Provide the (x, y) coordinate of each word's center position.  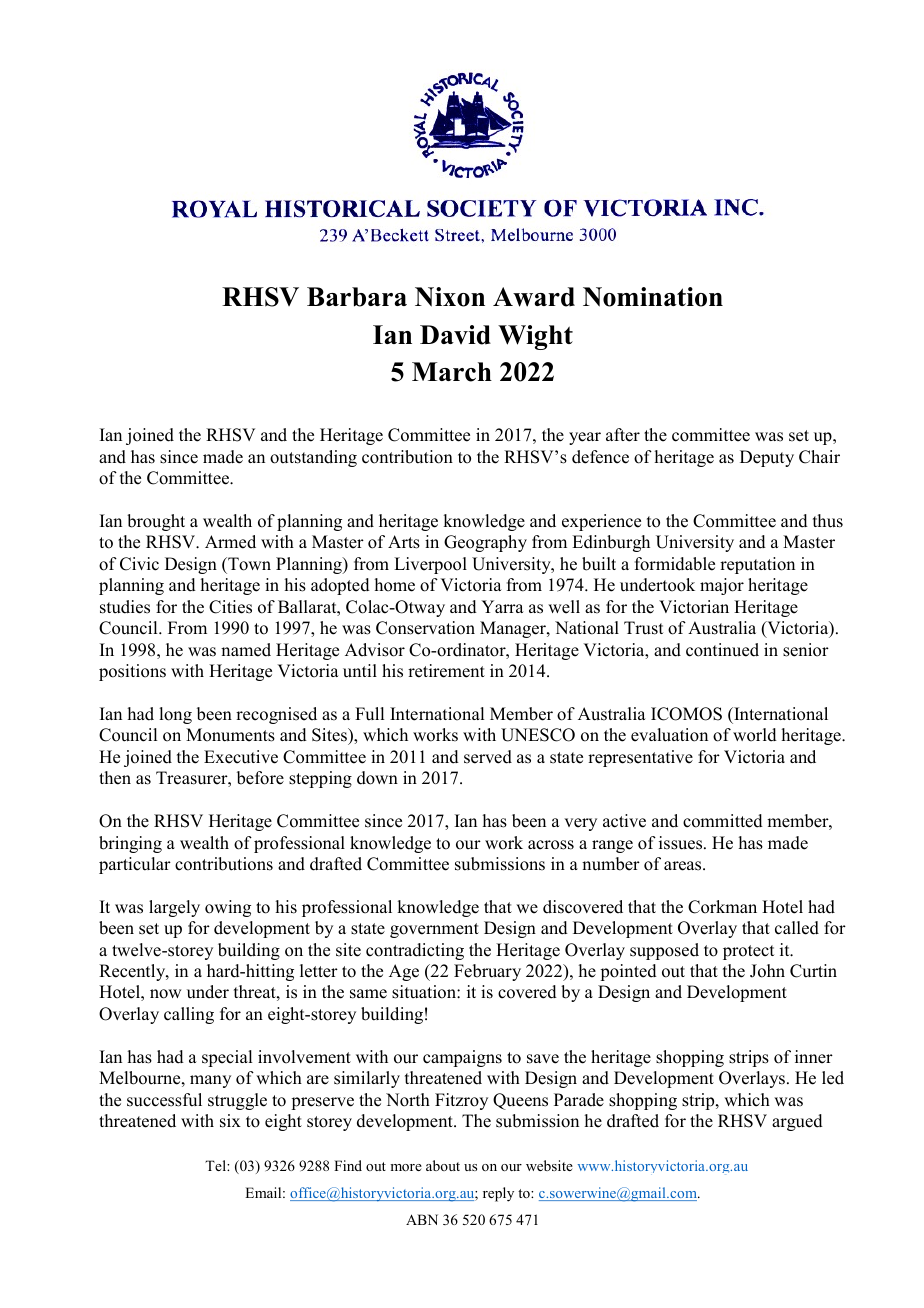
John (767, 971)
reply (498, 1194)
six (230, 1121)
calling (189, 1015)
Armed (230, 542)
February (487, 972)
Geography (485, 543)
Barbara (357, 297)
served (488, 757)
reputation (757, 565)
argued (797, 1122)
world (755, 735)
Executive (241, 757)
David (455, 335)
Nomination (653, 297)
